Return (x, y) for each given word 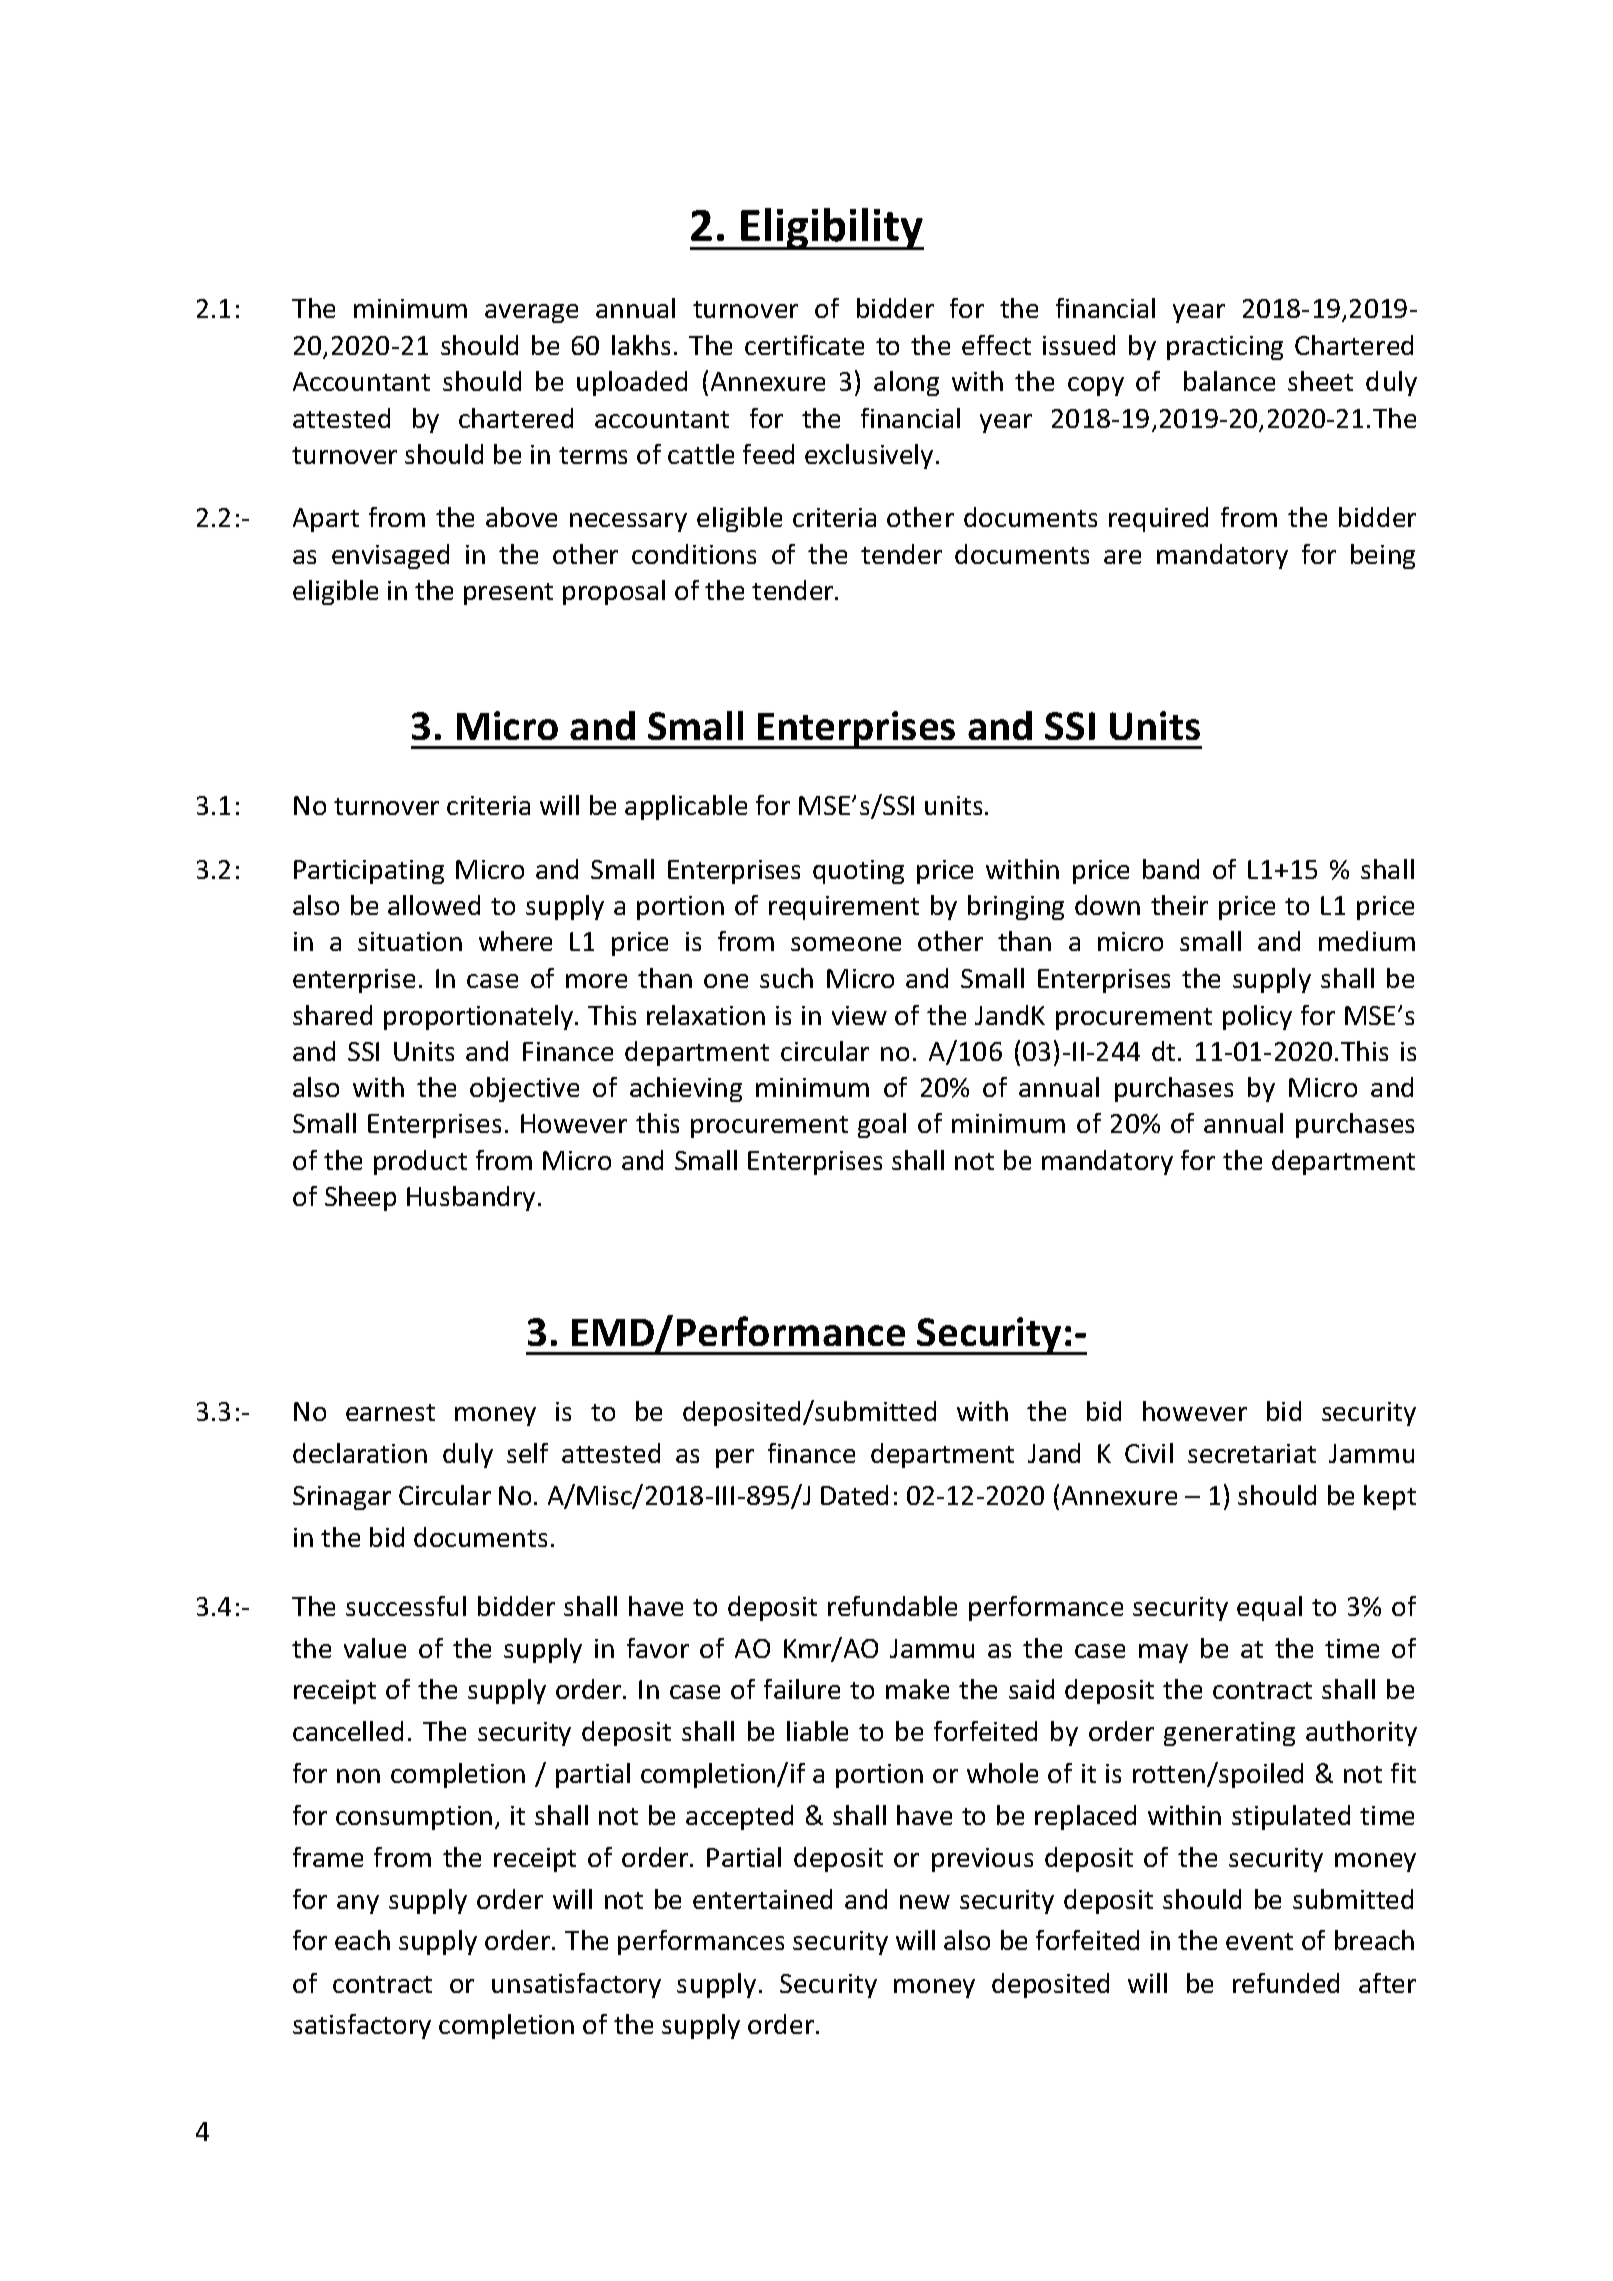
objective (524, 1089)
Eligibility (832, 229)
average (531, 313)
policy (1257, 1017)
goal (882, 1125)
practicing (1225, 348)
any (358, 1904)
